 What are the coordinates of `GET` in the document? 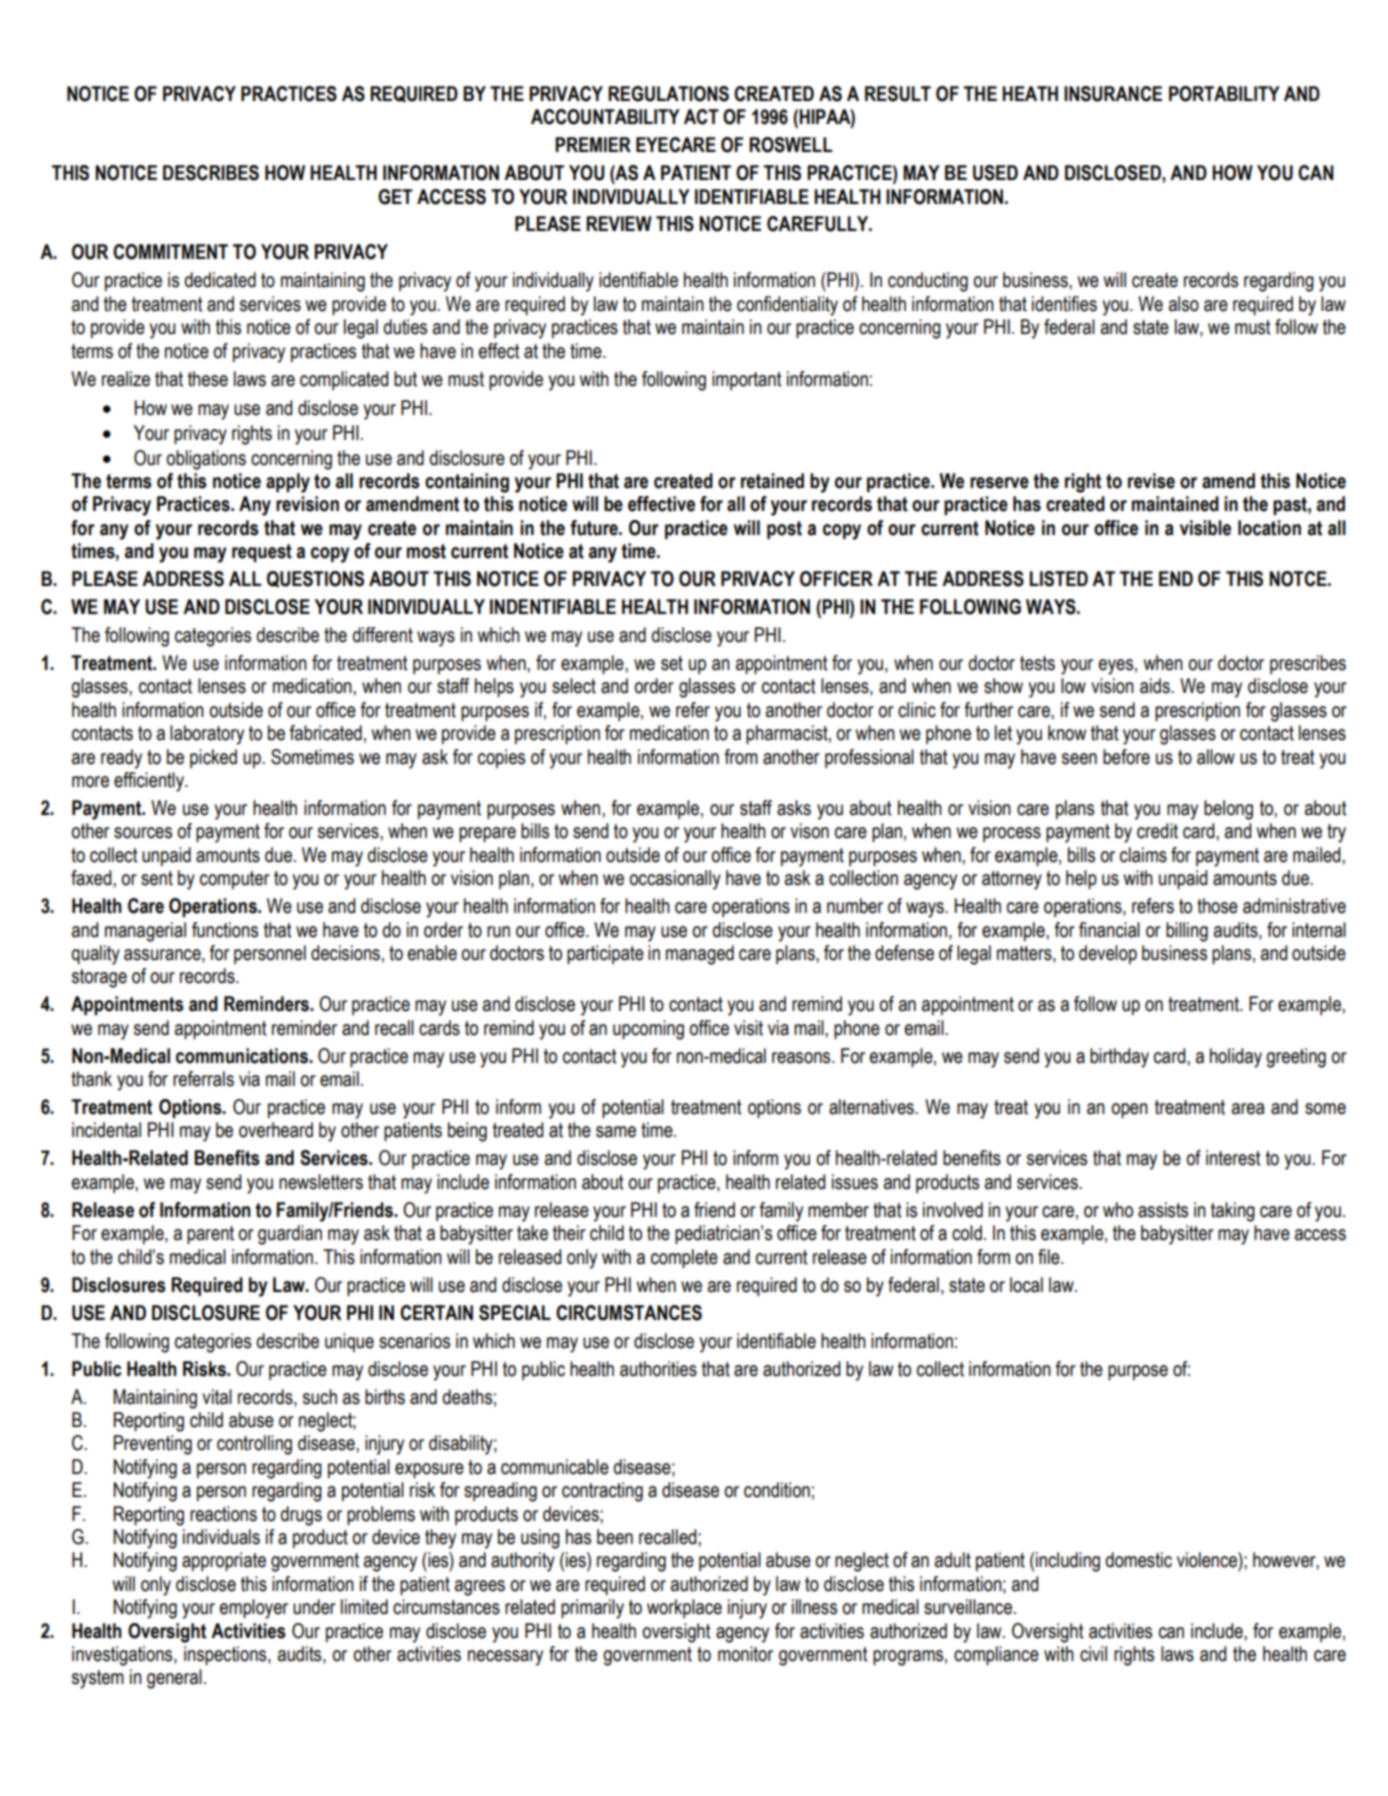 It's located at (395, 197).
